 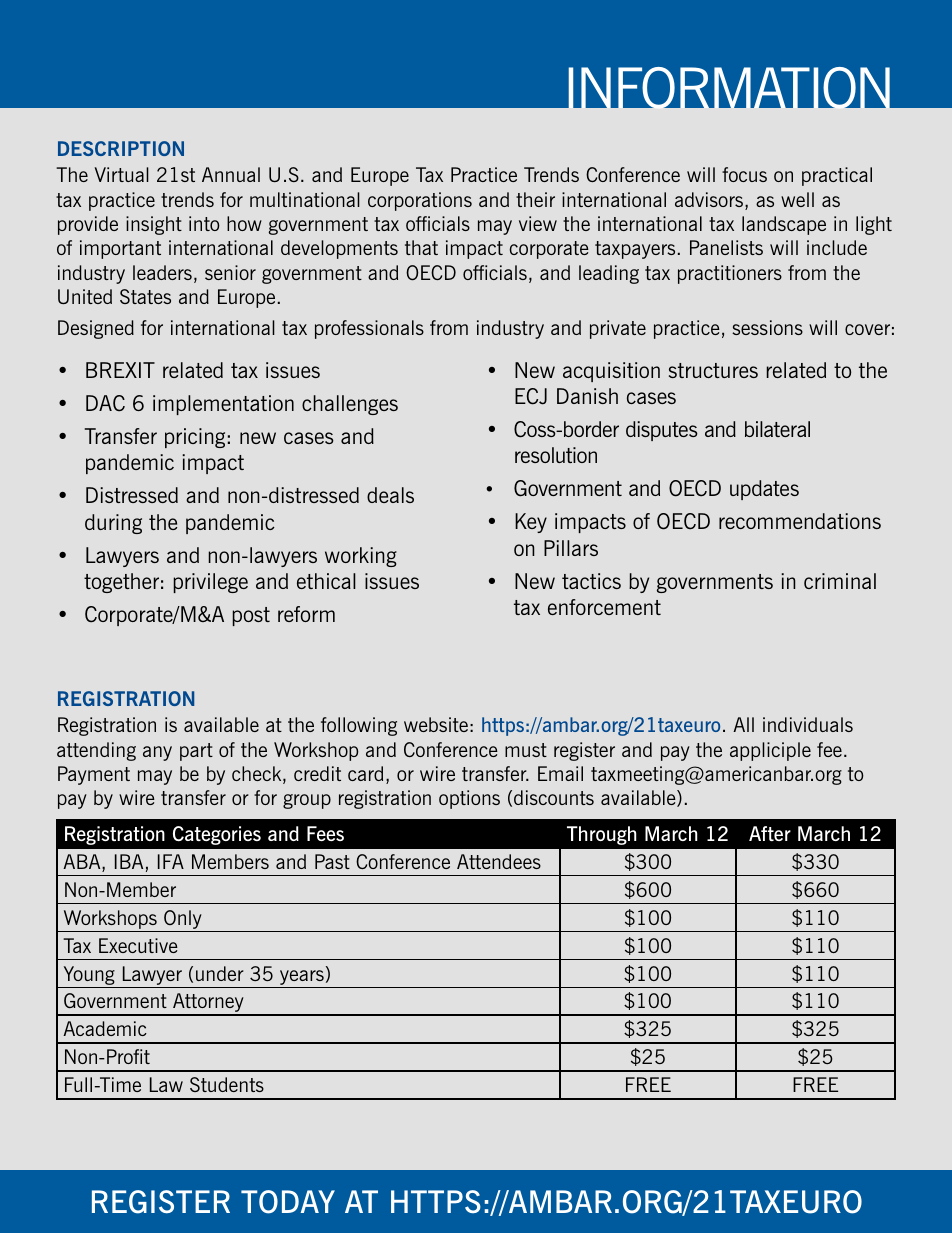 I want to click on during, so click(x=113, y=524).
